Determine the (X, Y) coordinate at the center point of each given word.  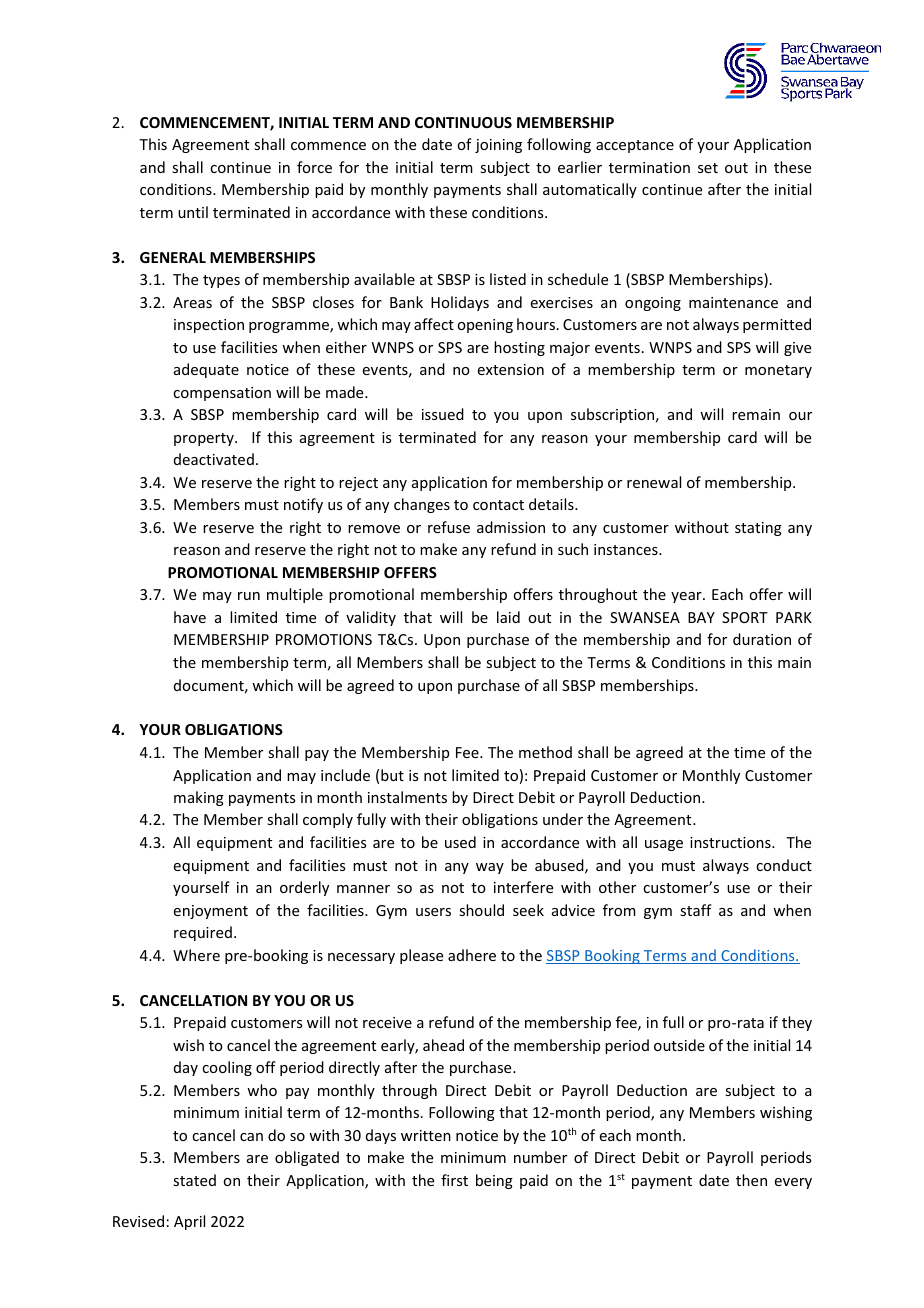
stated (194, 1180)
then (751, 1180)
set (708, 168)
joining (498, 146)
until (193, 212)
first (454, 1180)
